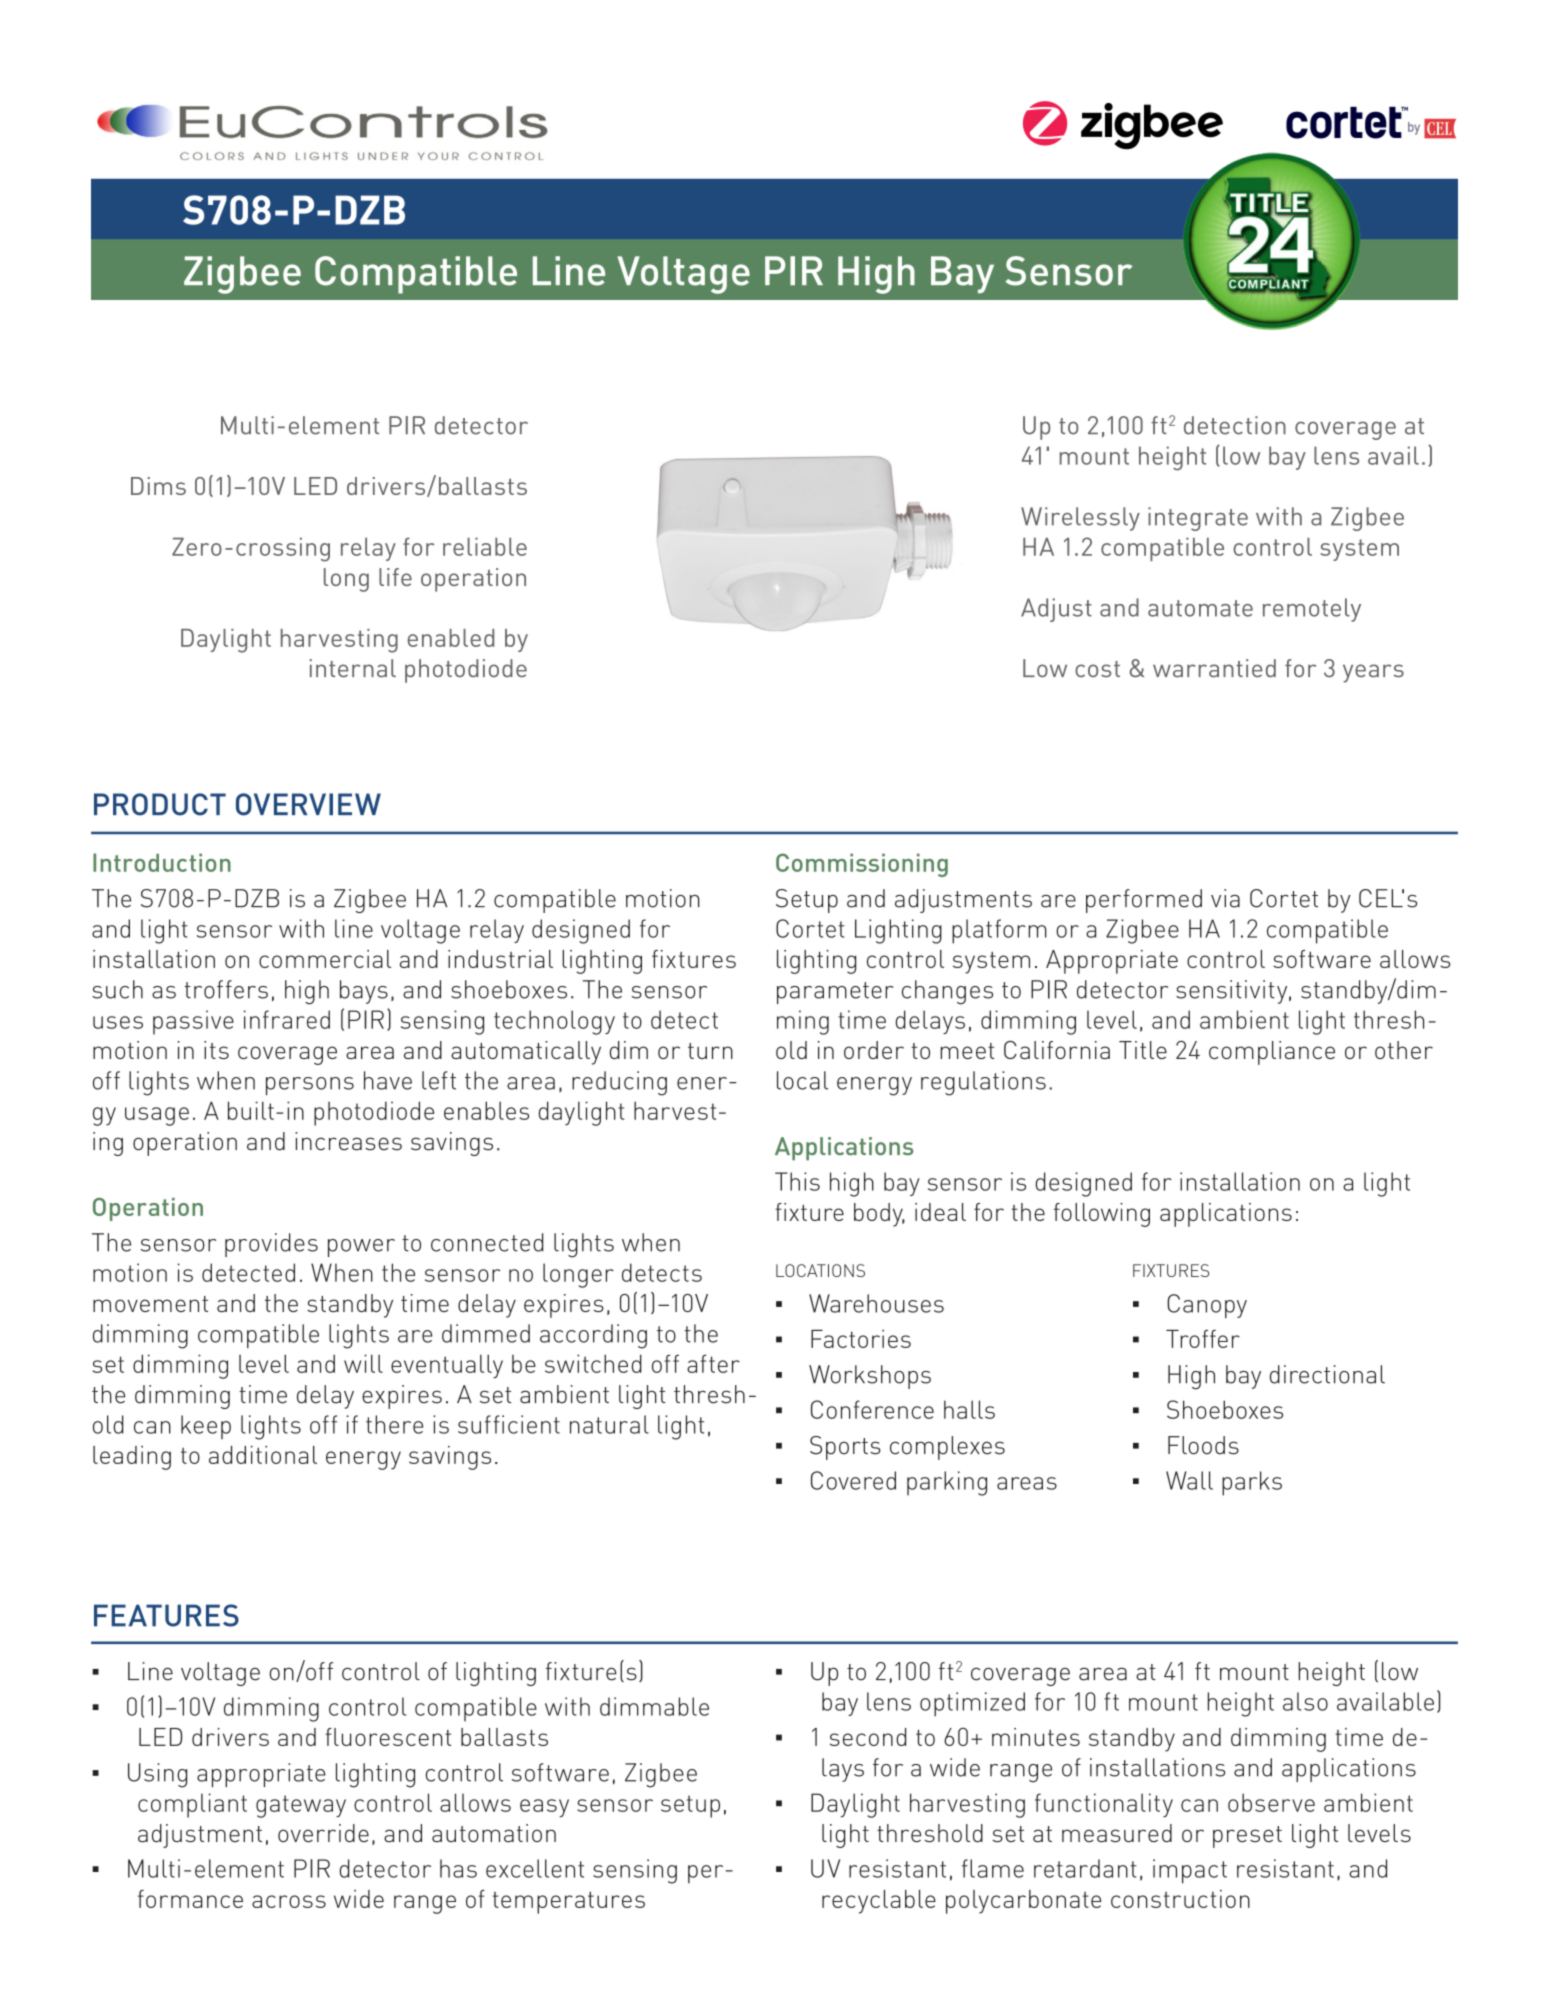 Image resolution: width=1549 pixels, height=2004 pixels. Describe the element at coordinates (206, 1427) in the document. I see `keep` at that location.
